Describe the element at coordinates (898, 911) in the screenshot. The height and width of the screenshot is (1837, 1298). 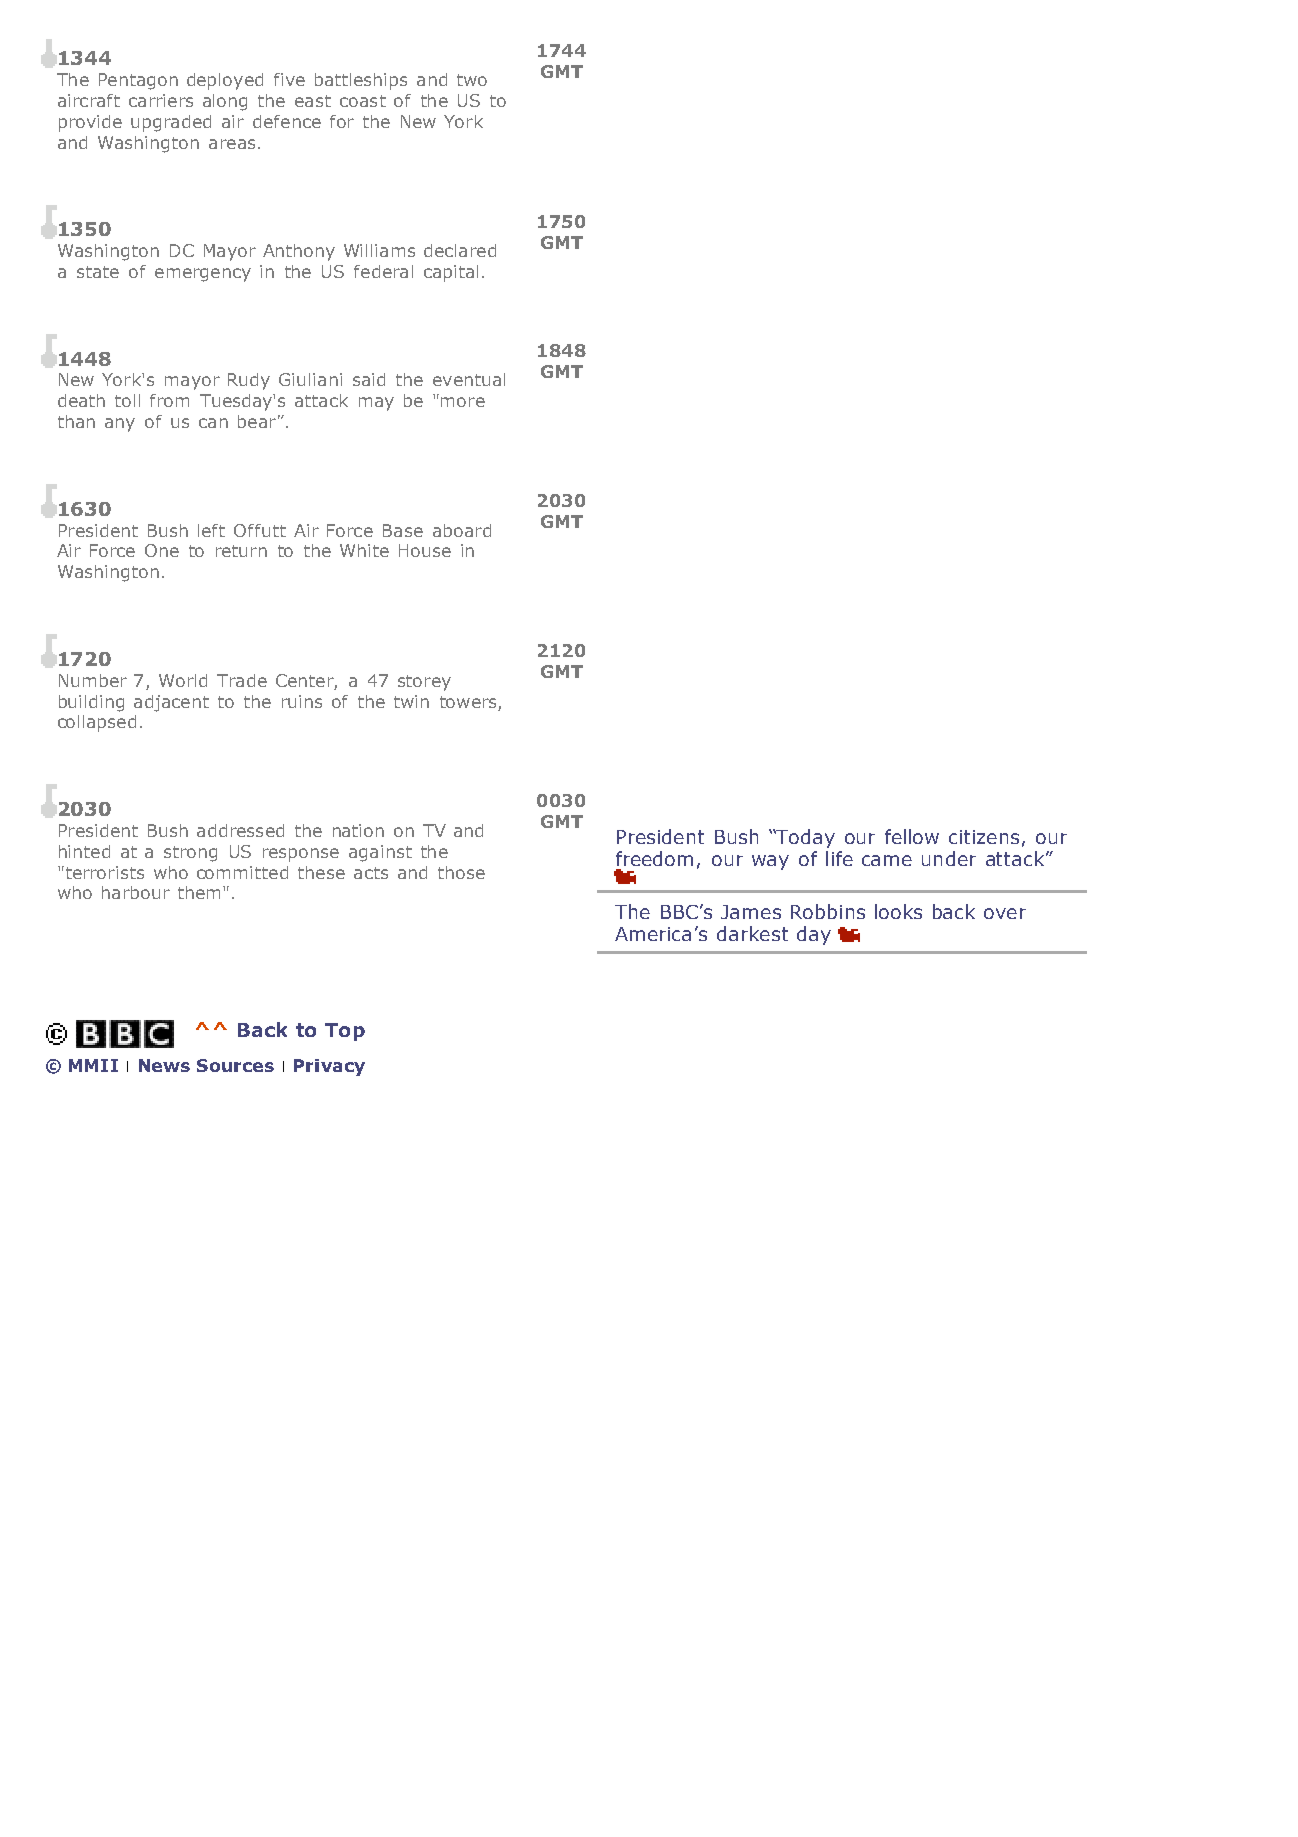
I see `looks` at that location.
